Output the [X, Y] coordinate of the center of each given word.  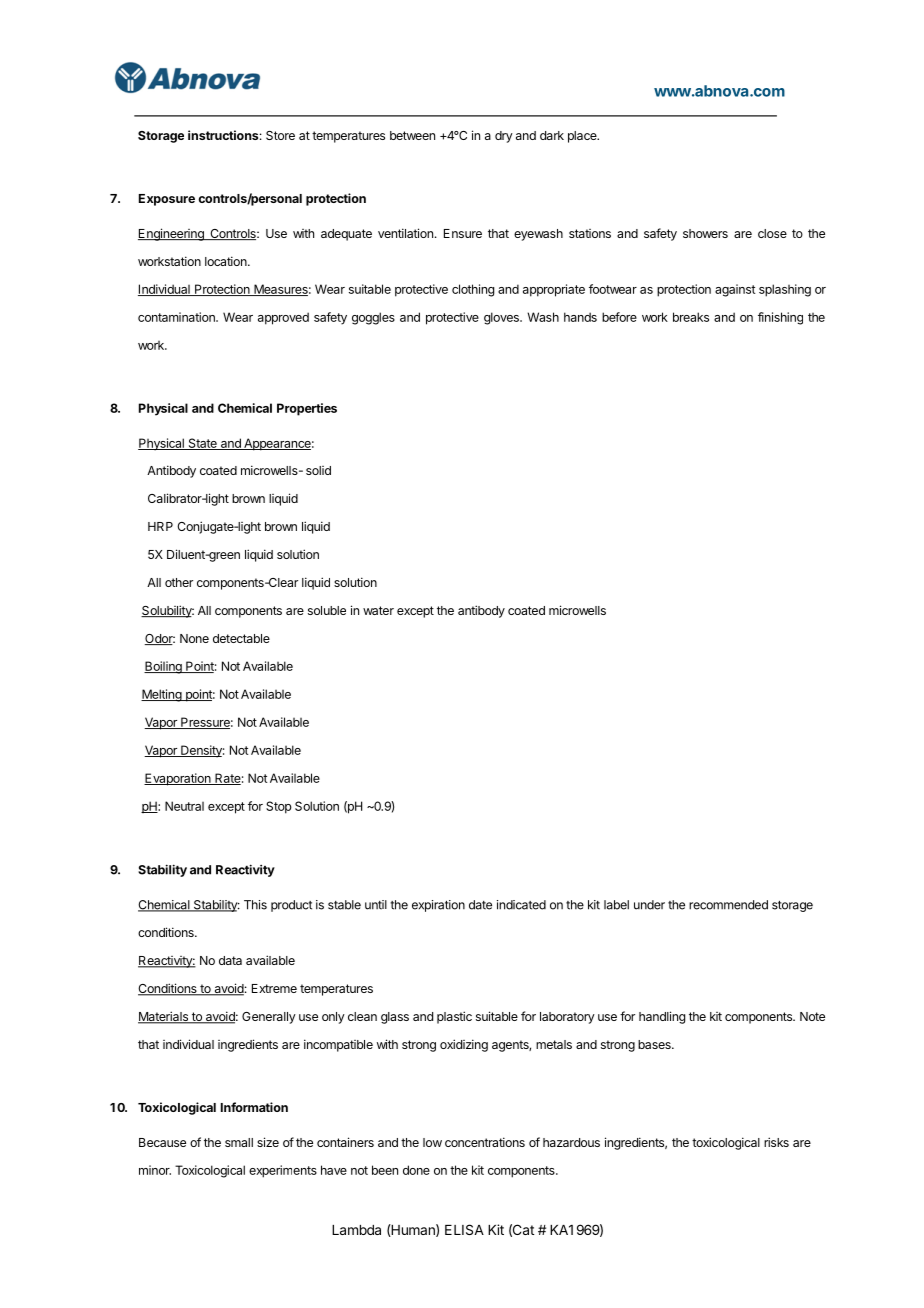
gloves [502, 318]
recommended [728, 905]
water [378, 610]
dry [504, 137]
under [649, 905]
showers [705, 233]
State [202, 444]
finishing [780, 318]
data [230, 960]
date [480, 905]
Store [280, 135]
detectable [241, 638]
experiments [283, 1171]
